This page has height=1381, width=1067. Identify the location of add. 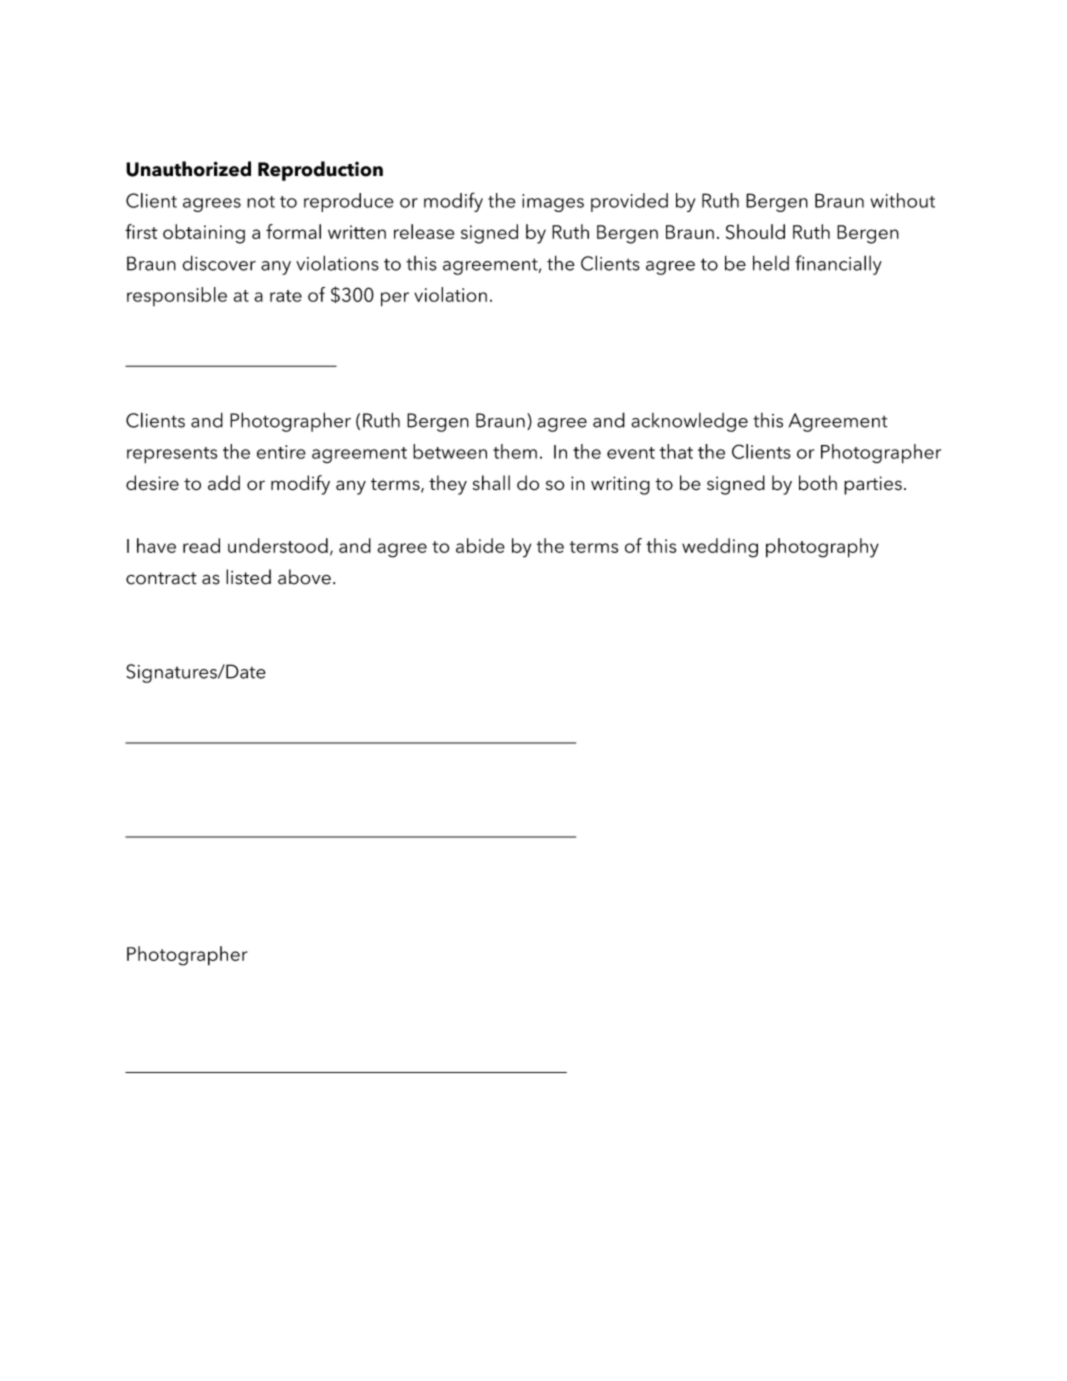
(224, 482).
